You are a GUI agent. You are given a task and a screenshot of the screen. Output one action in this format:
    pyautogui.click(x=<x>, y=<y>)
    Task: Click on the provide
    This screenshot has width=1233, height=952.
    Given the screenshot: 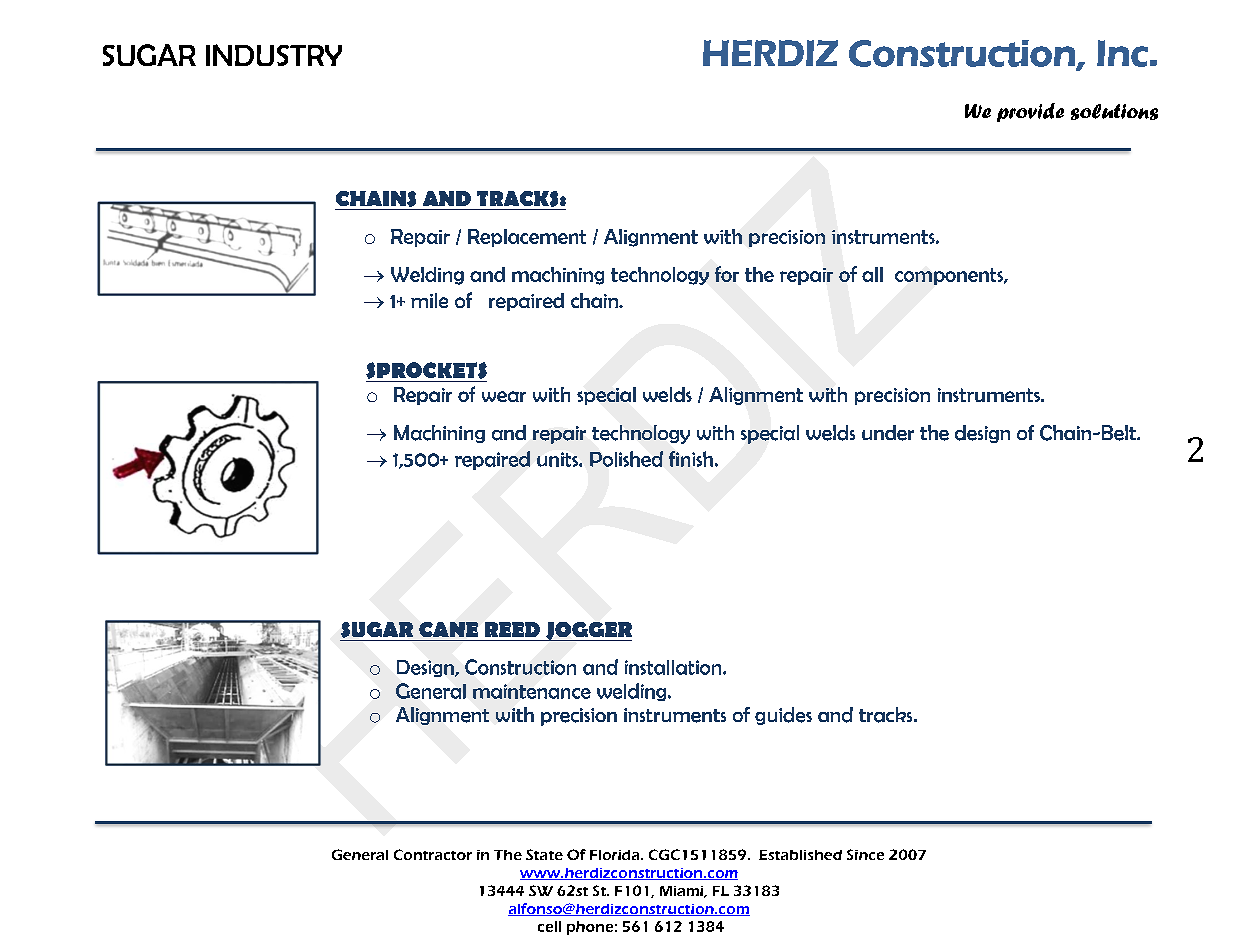 What is the action you would take?
    pyautogui.click(x=1030, y=112)
